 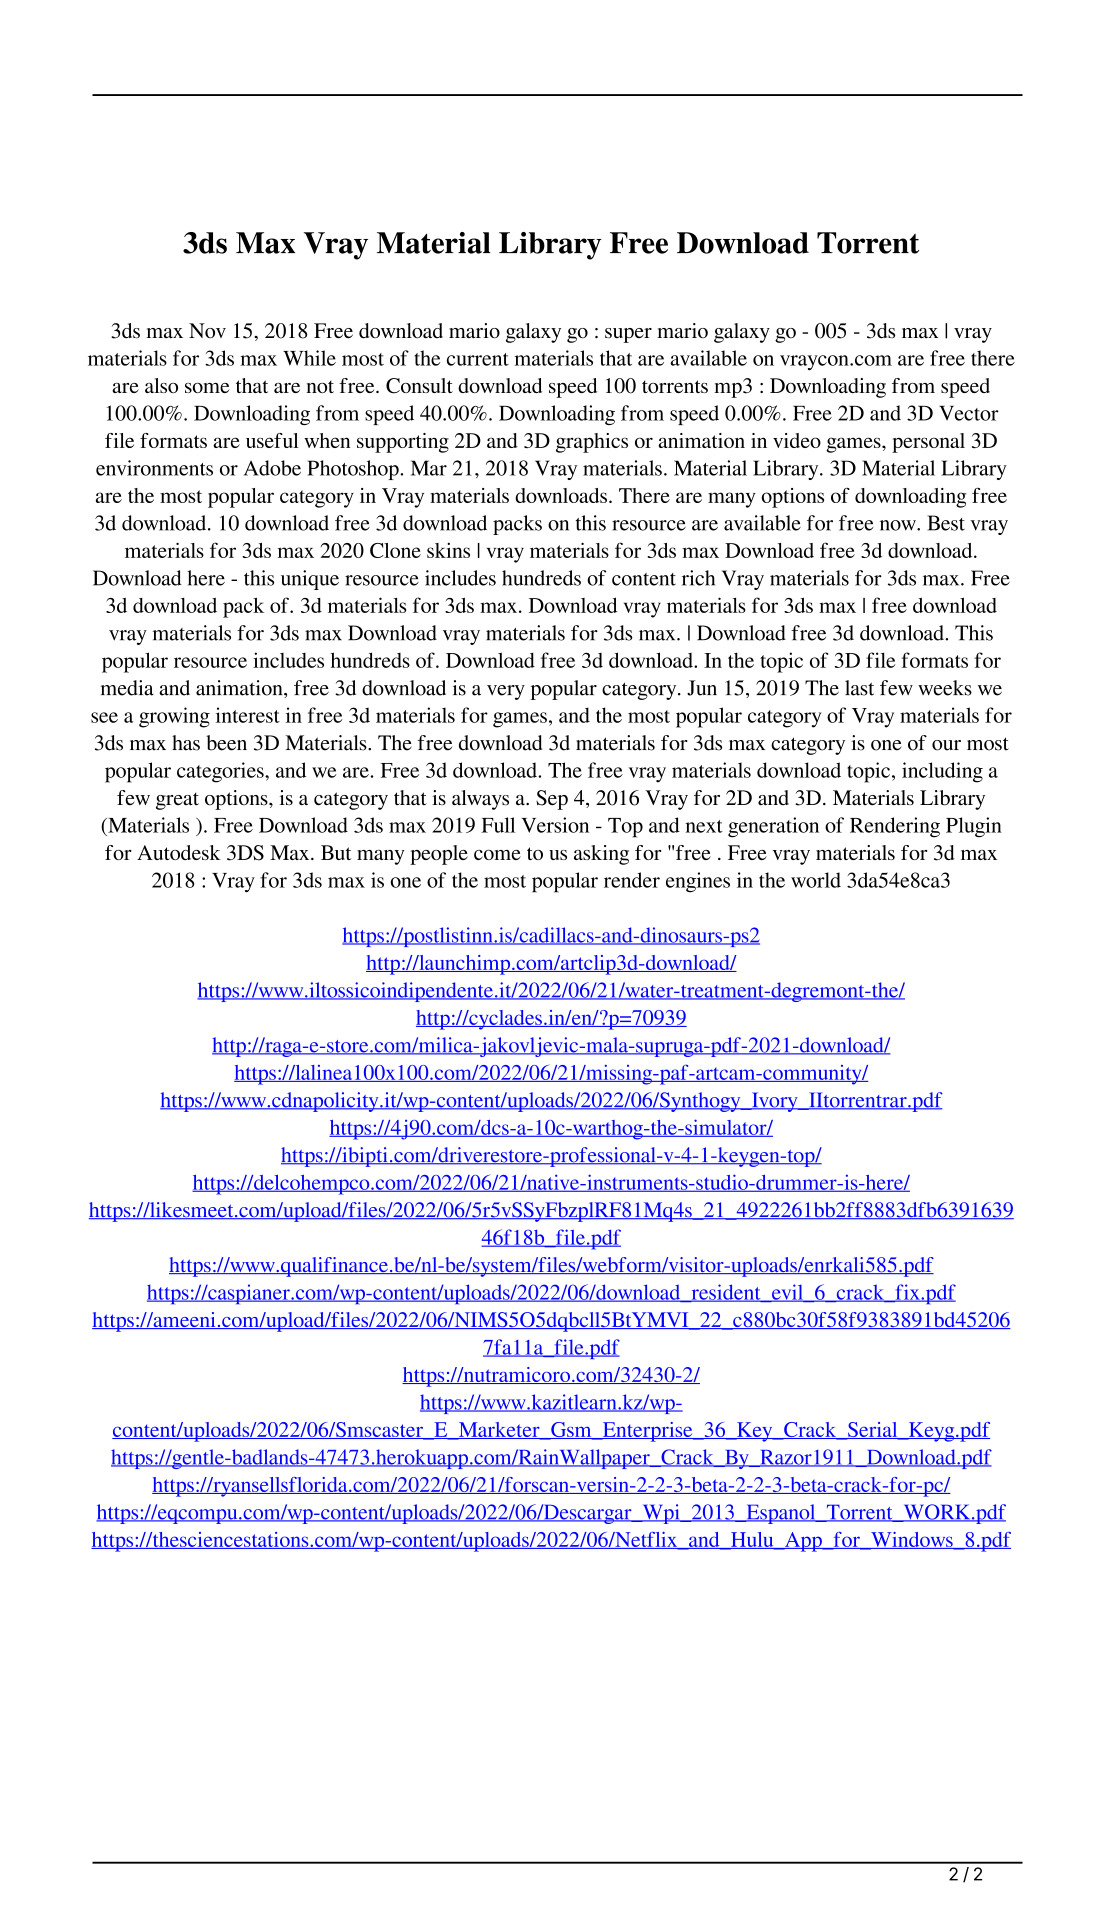 What do you see at coordinates (899, 525) in the document?
I see `now` at bounding box center [899, 525].
